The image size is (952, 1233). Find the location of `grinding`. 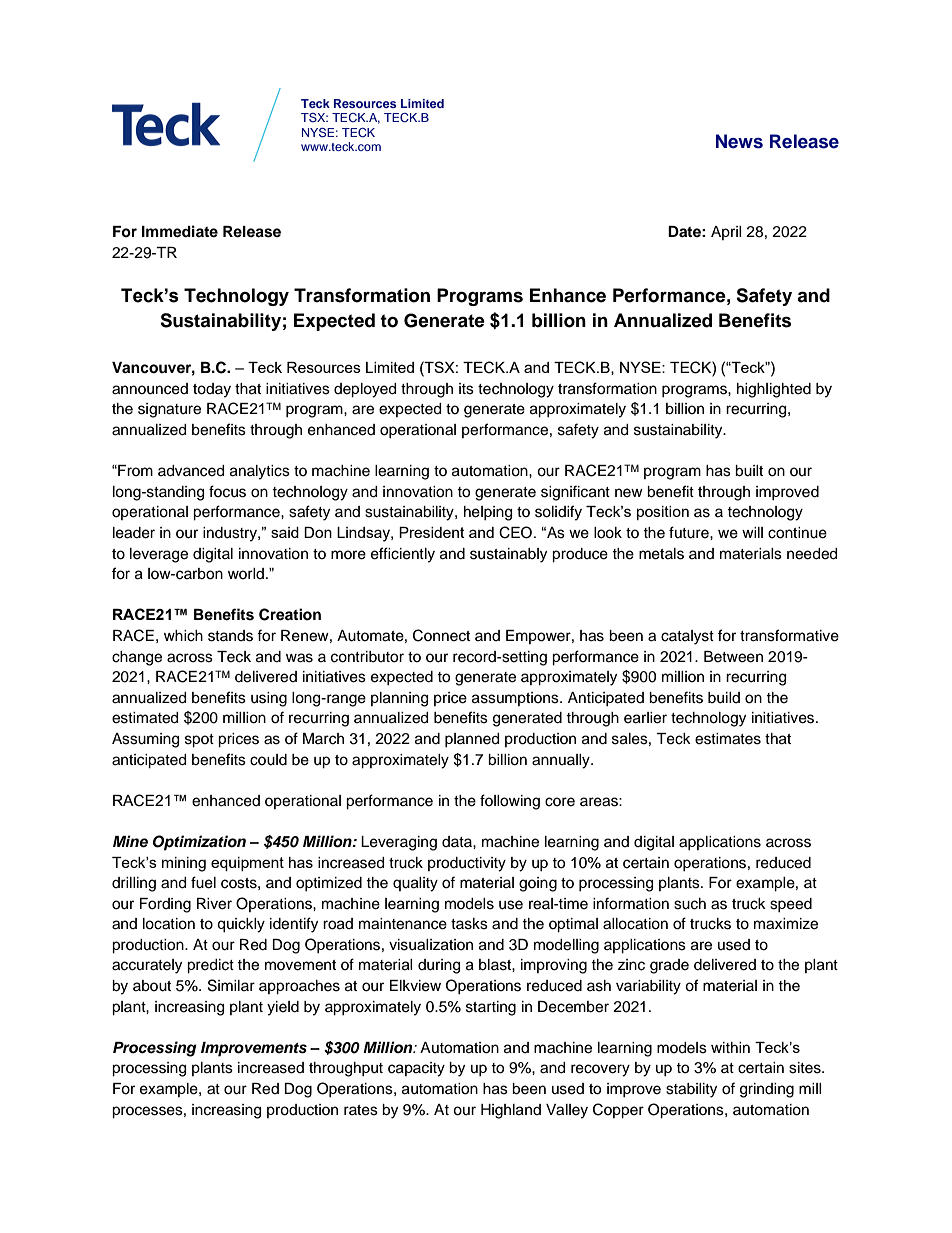

grinding is located at coordinates (767, 1090).
